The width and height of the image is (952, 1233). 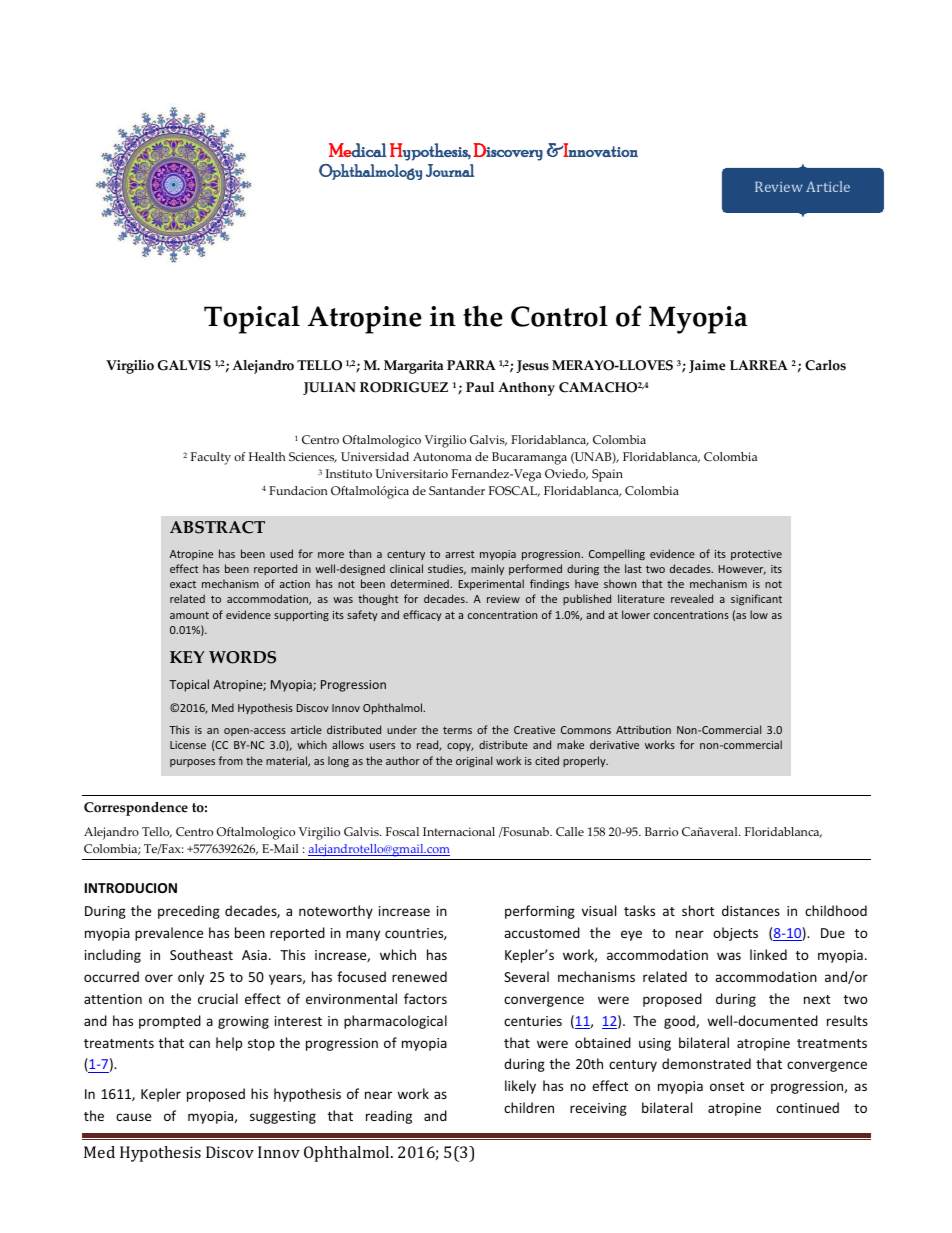 I want to click on distances, so click(x=751, y=910).
